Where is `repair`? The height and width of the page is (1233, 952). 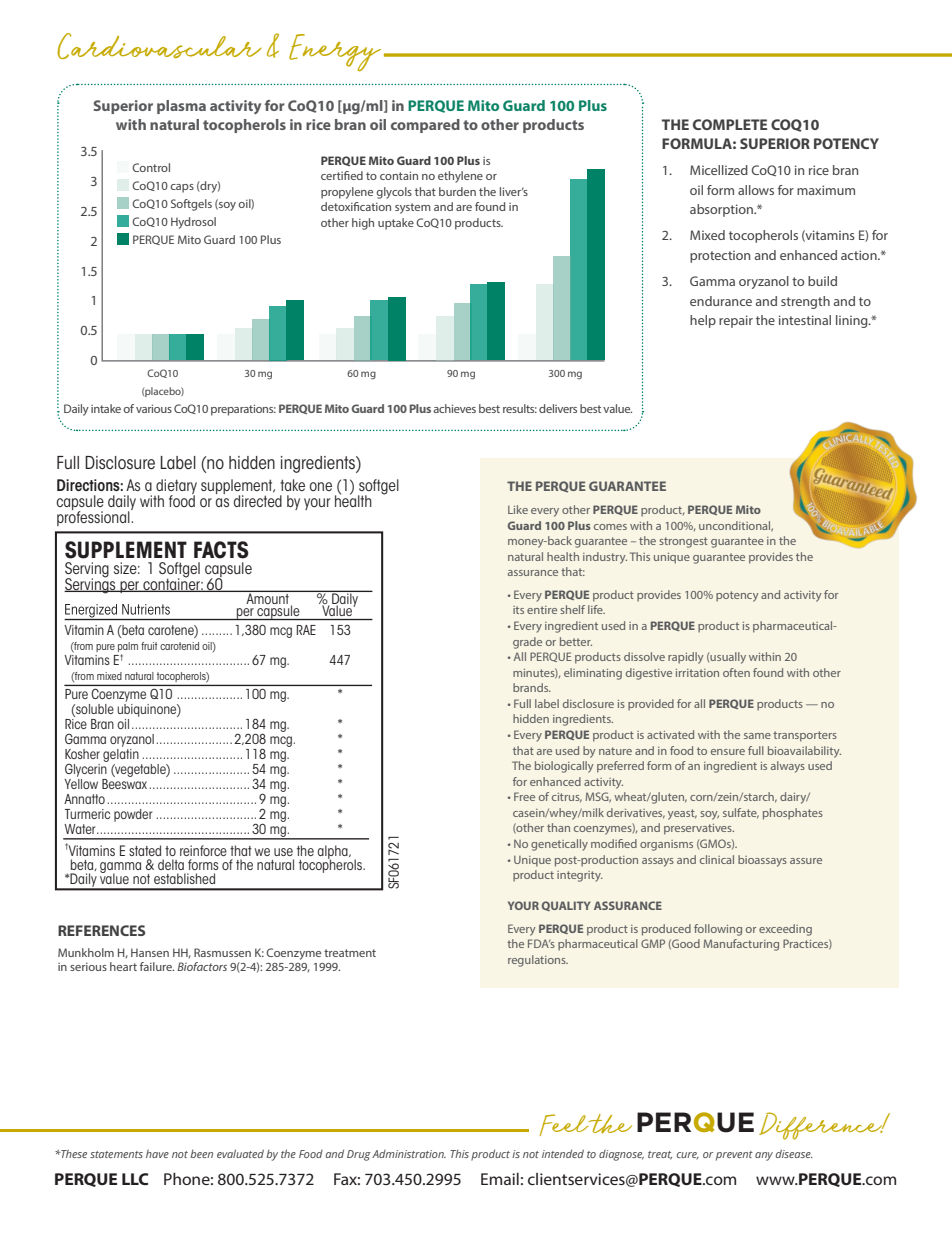
repair is located at coordinates (736, 321).
